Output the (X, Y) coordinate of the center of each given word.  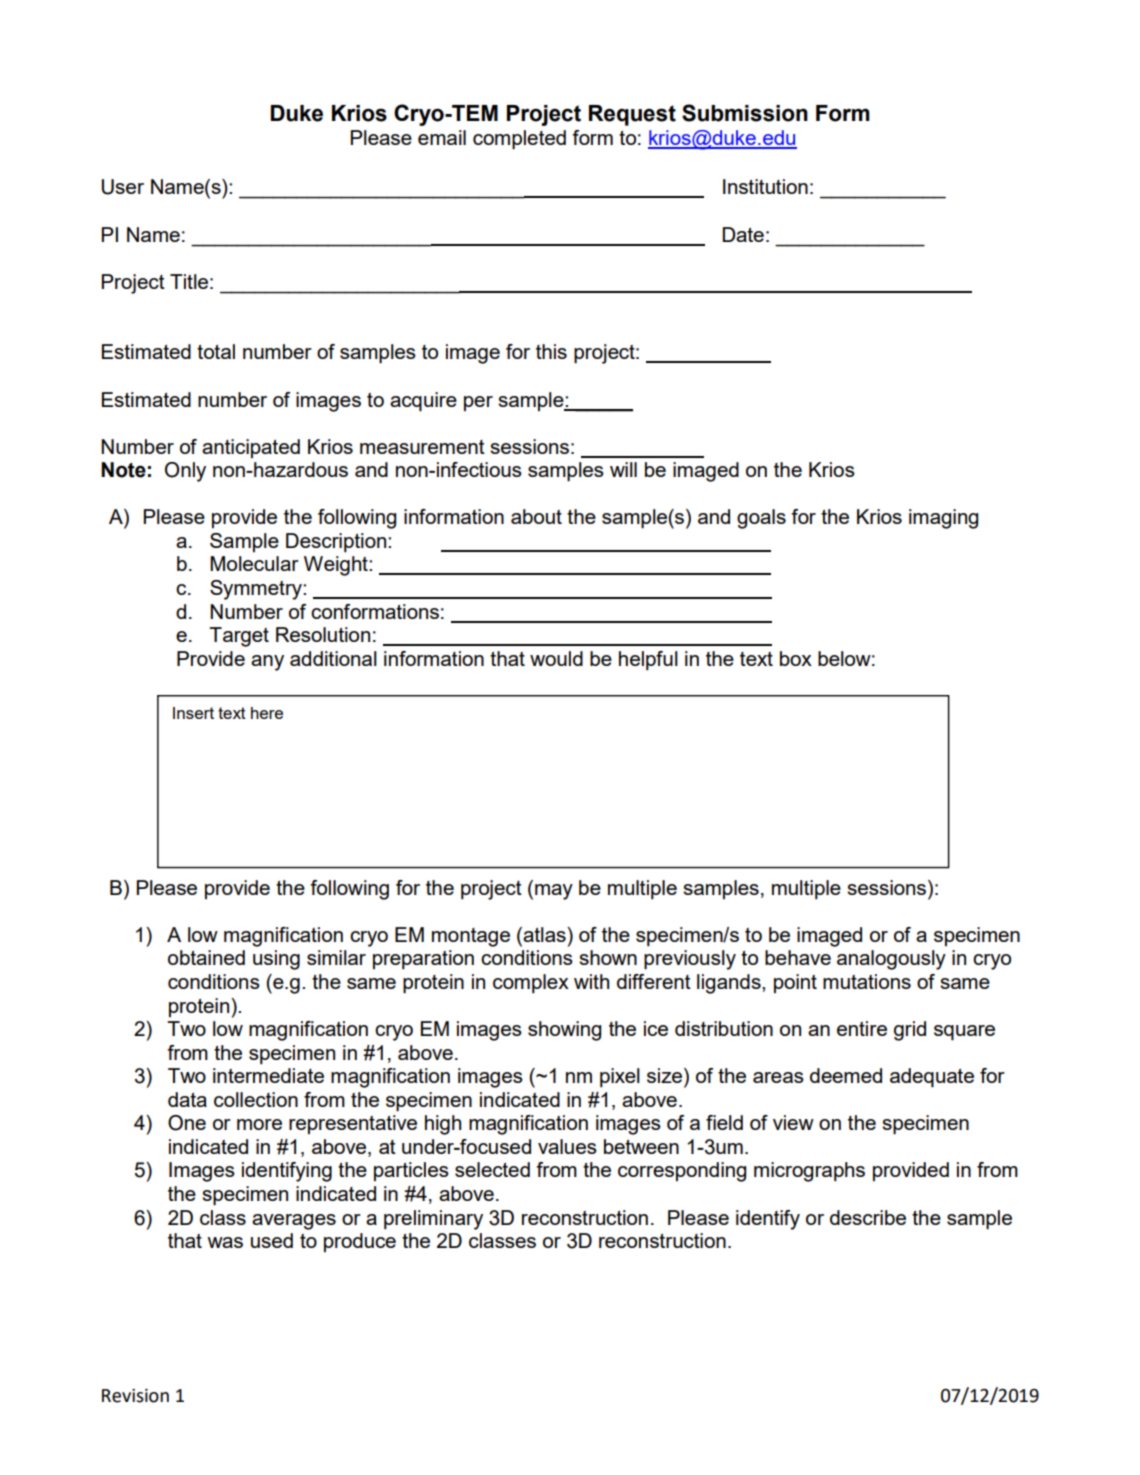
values (567, 1146)
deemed (846, 1075)
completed (519, 140)
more (259, 1124)
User (123, 187)
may (554, 892)
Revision (135, 1396)
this (551, 351)
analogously (891, 960)
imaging (943, 519)
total (216, 351)
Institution (765, 186)
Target (239, 637)
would (556, 658)
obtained (206, 957)
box (796, 658)
